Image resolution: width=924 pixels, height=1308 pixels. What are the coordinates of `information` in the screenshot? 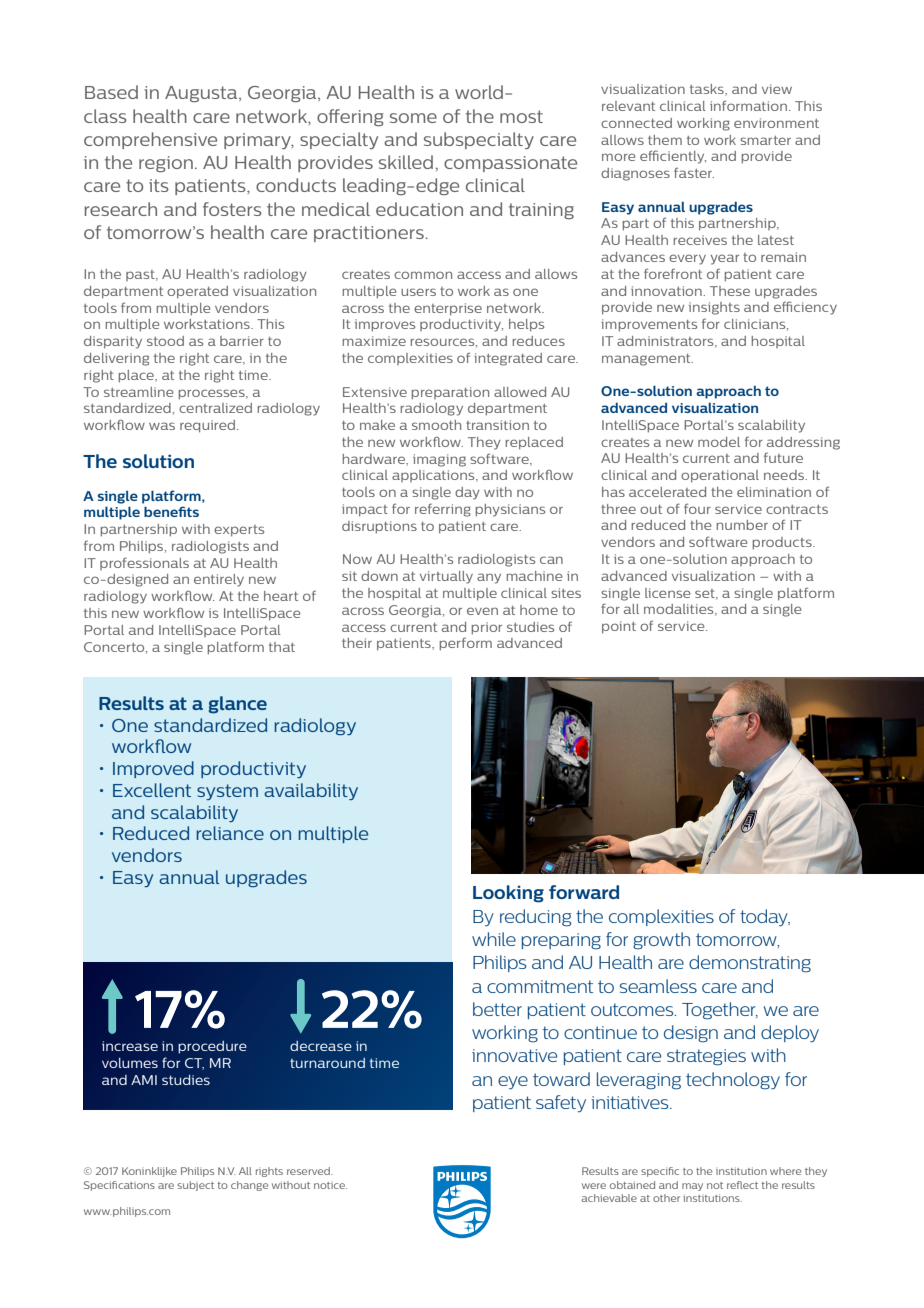 It's located at (748, 105).
